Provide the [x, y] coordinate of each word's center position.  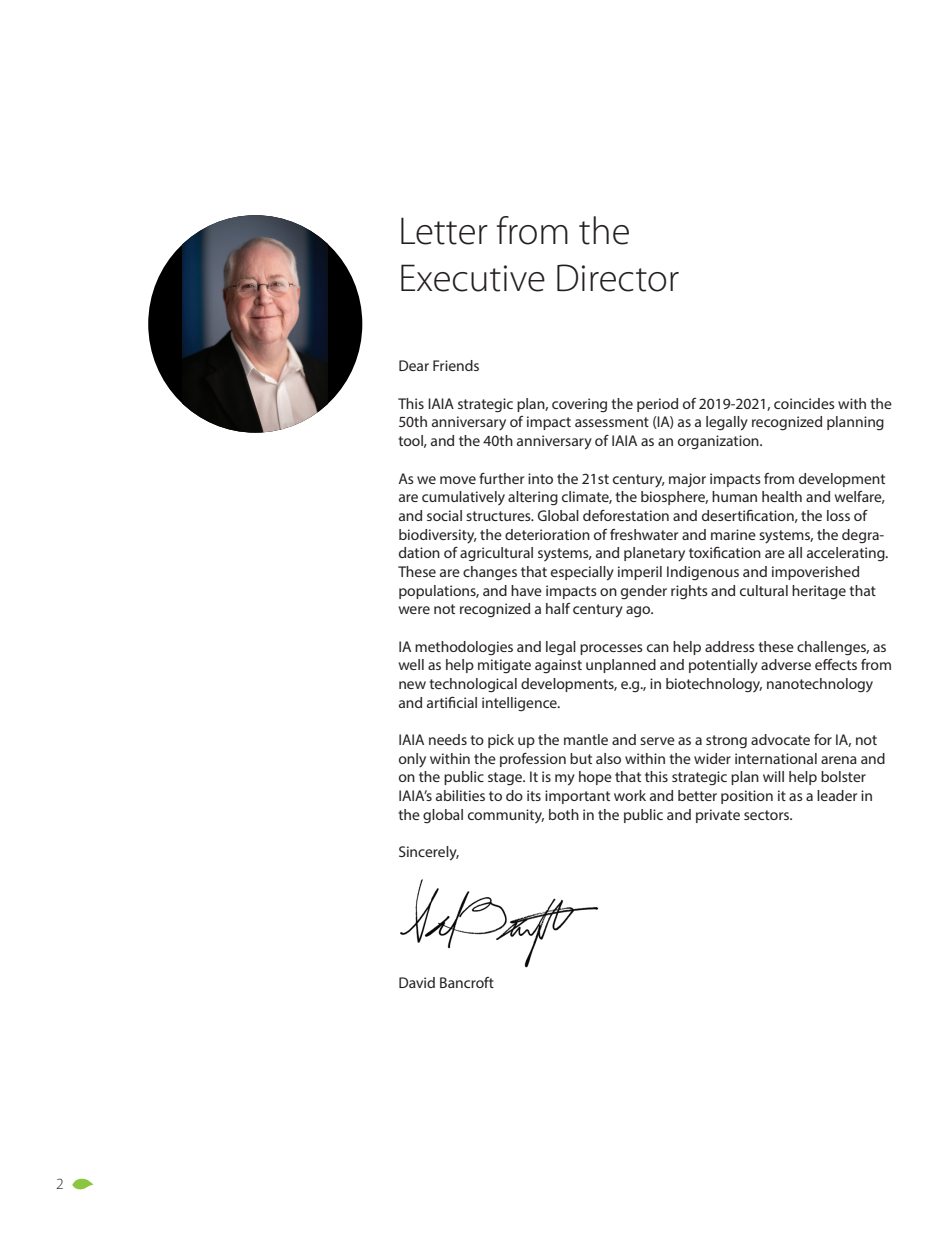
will [773, 776]
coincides [804, 403]
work [630, 795]
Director [618, 278]
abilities [460, 795]
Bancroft [467, 982]
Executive [473, 278]
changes [490, 573]
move [458, 480]
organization [719, 442]
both [564, 814]
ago [639, 611]
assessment [612, 422]
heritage [819, 592]
